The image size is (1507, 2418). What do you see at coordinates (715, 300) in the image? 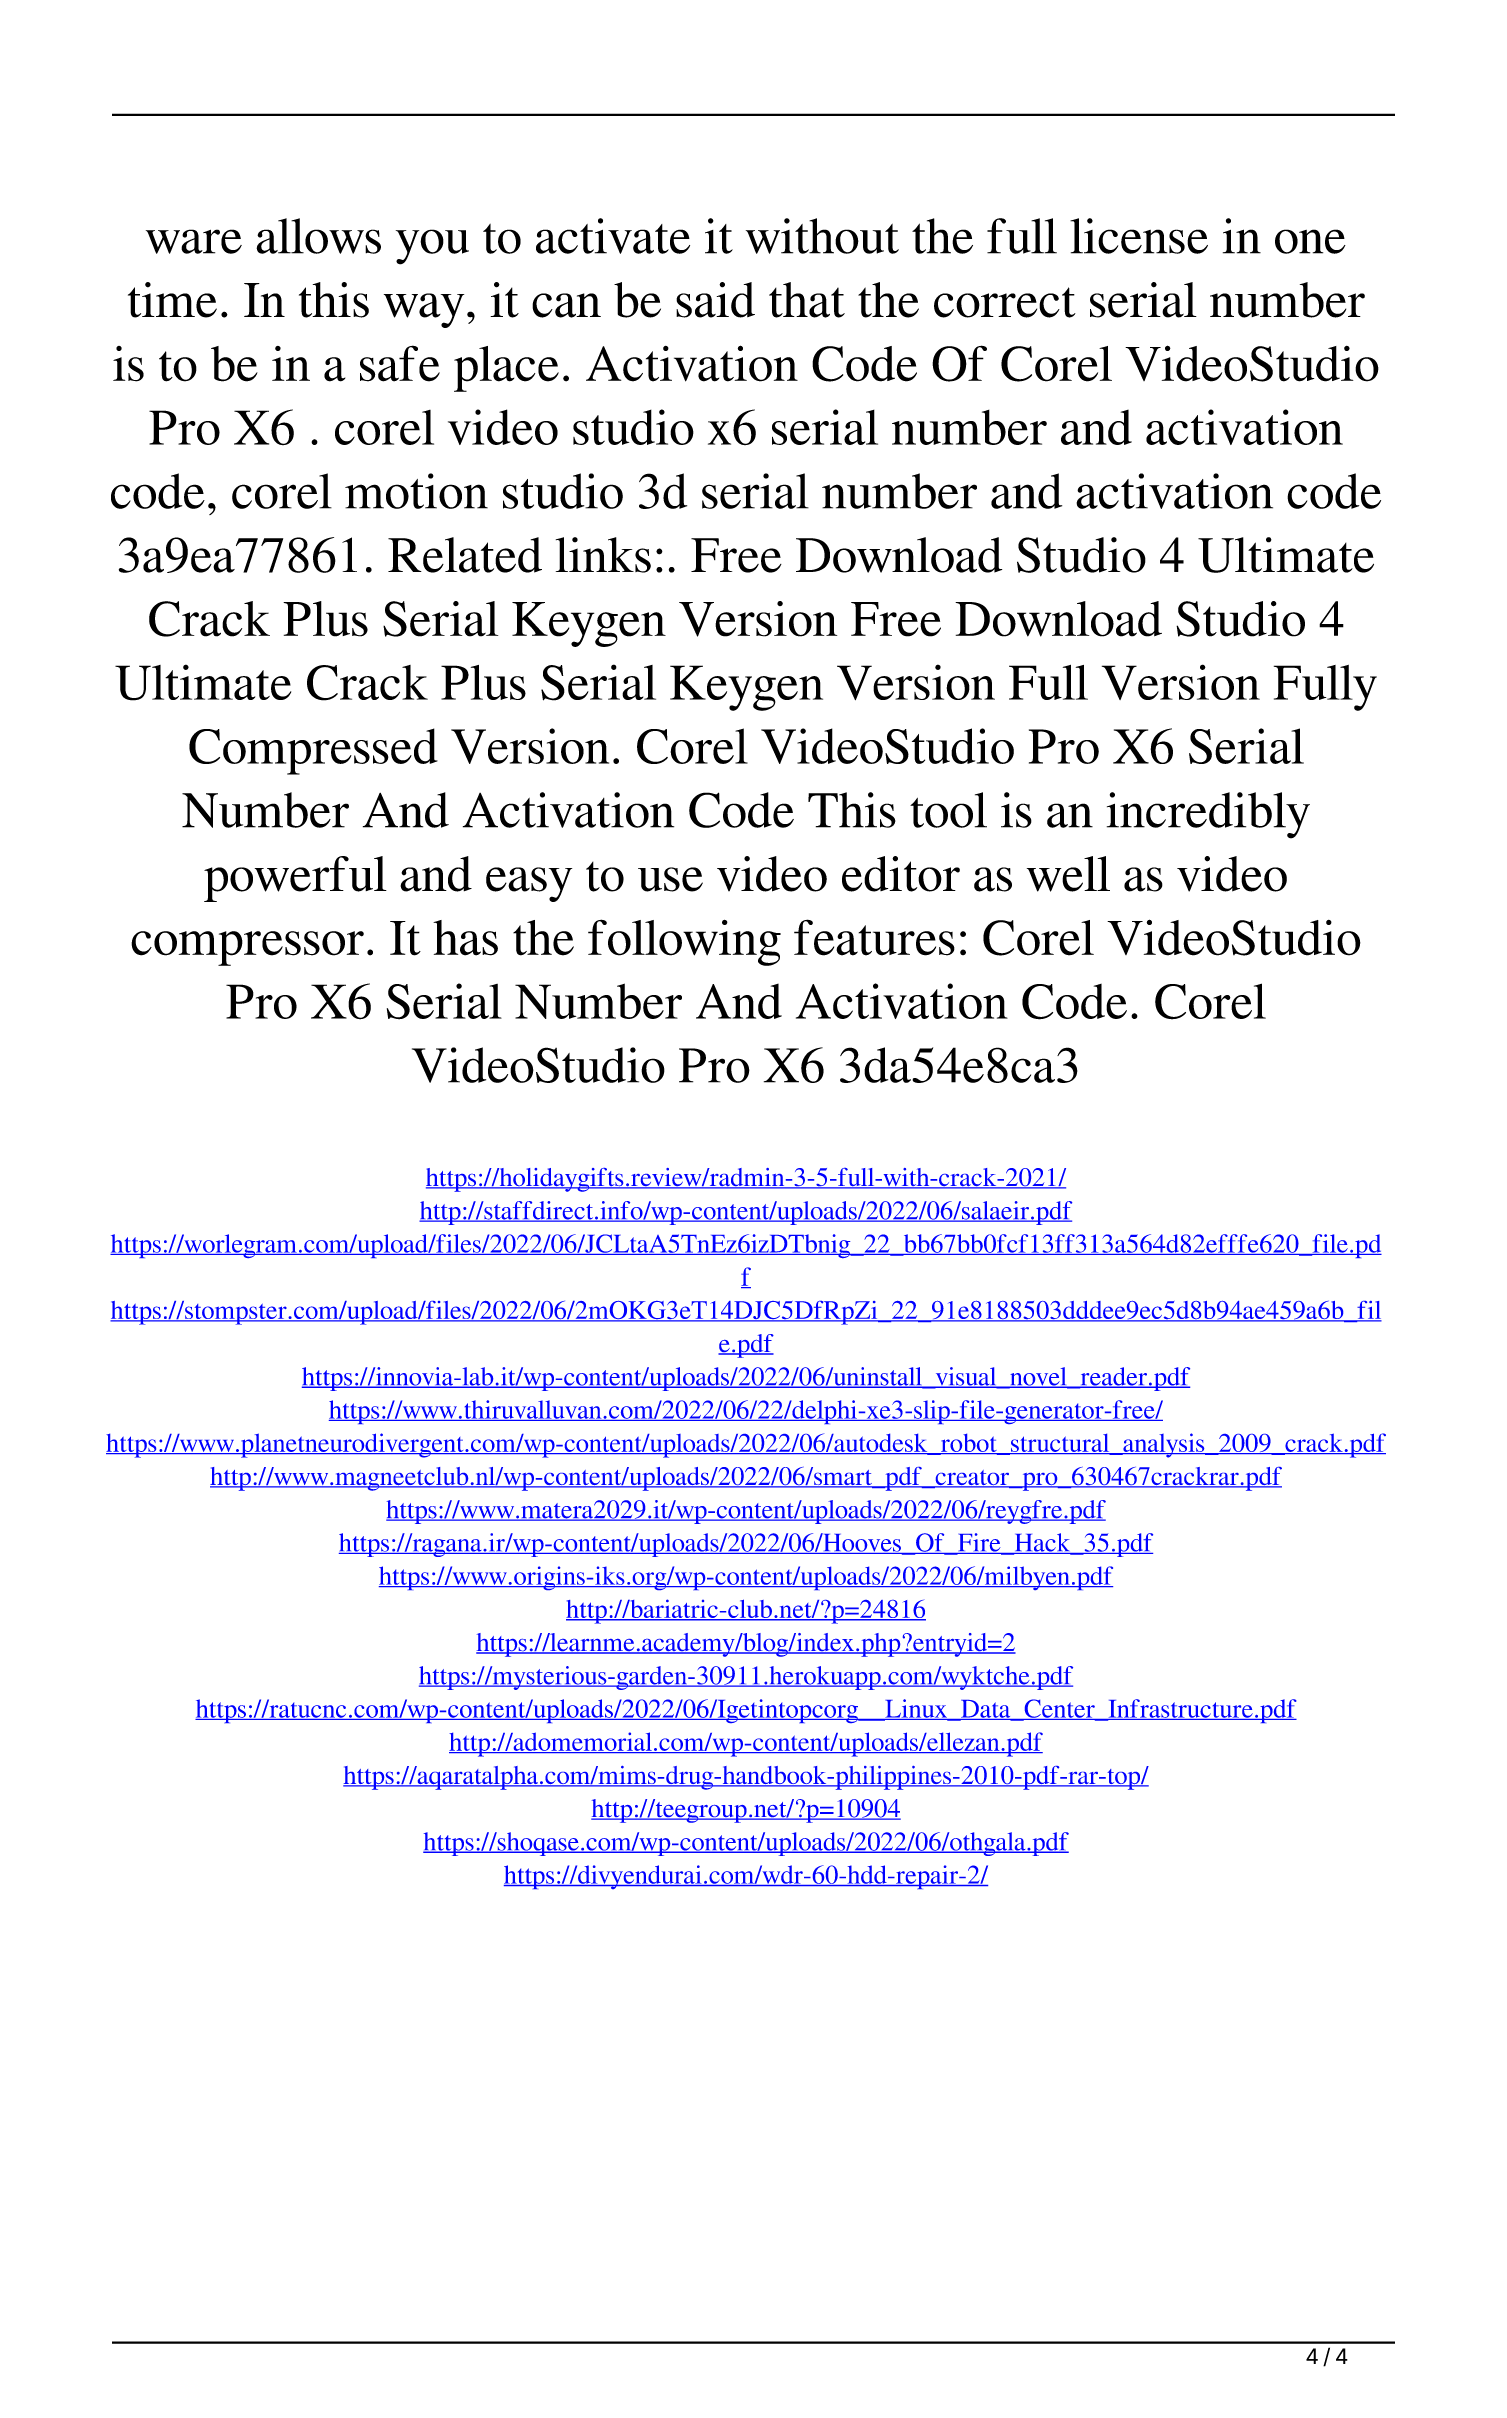
I see `said` at bounding box center [715, 300].
